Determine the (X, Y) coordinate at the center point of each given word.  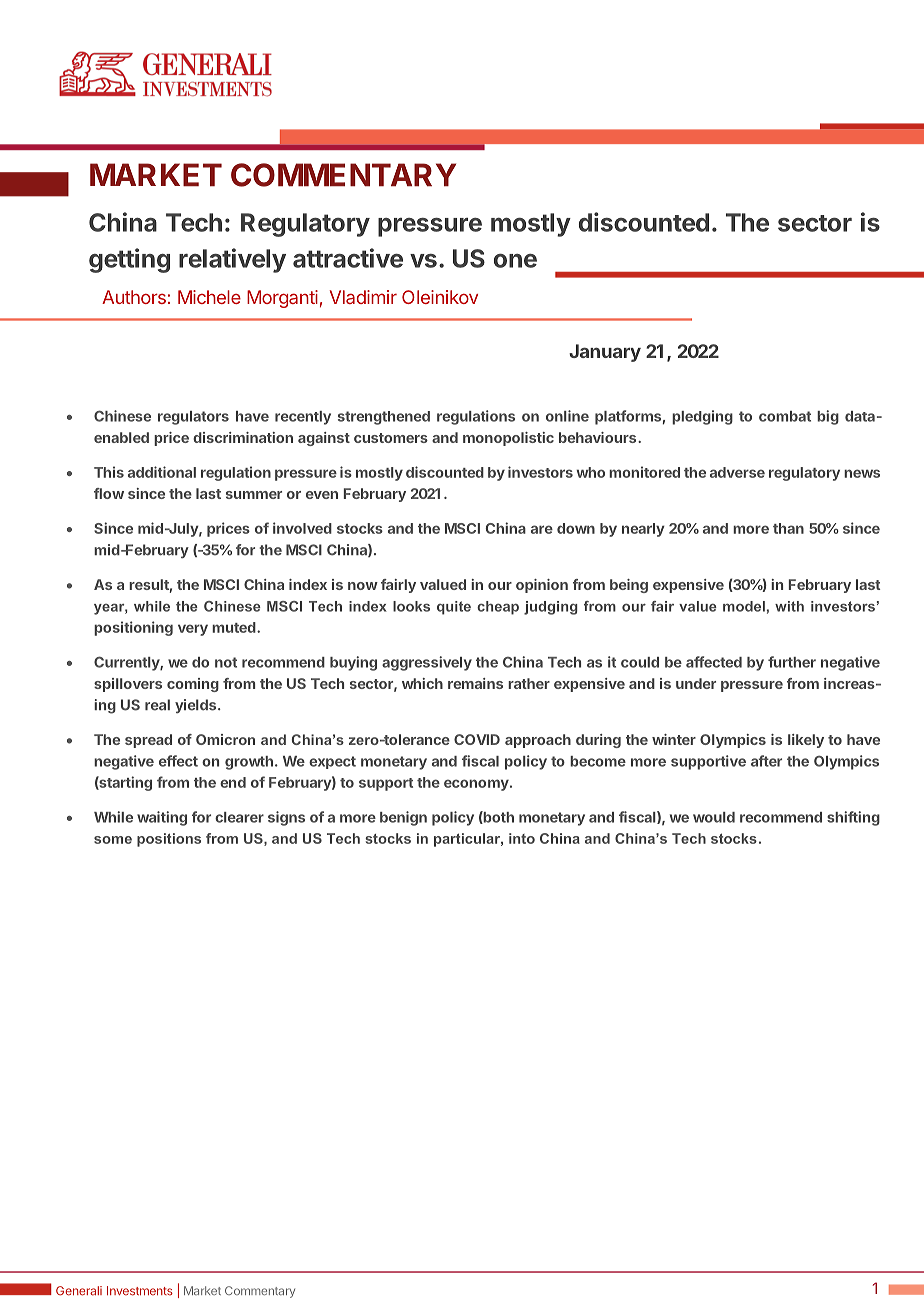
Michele (209, 297)
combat (785, 416)
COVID (477, 739)
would (714, 817)
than (788, 528)
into (522, 838)
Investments (140, 1291)
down (576, 528)
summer (254, 495)
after (766, 761)
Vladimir (363, 297)
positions (169, 840)
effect (178, 761)
